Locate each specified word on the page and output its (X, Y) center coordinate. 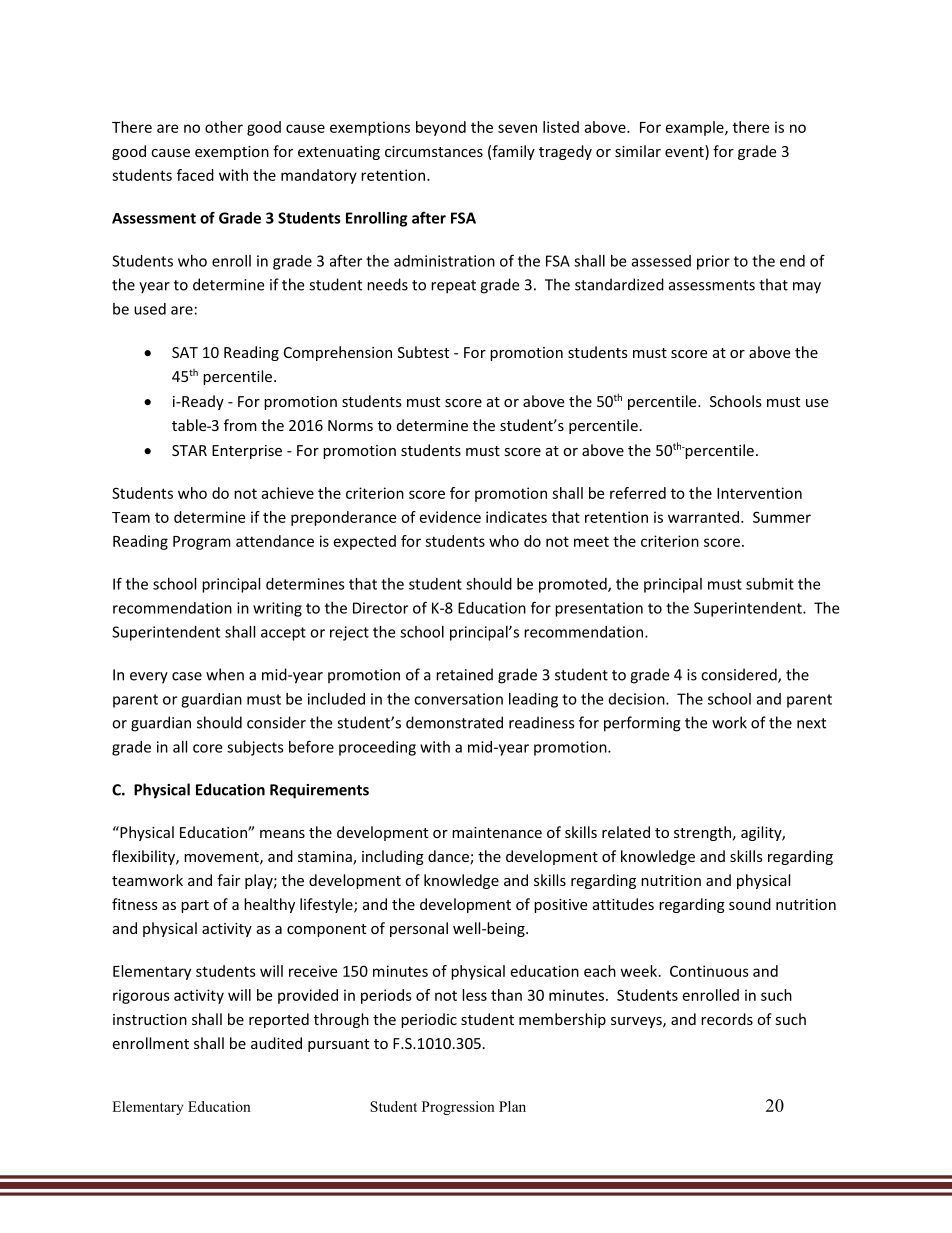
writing (277, 609)
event (685, 152)
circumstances (434, 151)
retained (464, 674)
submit (770, 584)
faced (195, 175)
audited (276, 1043)
